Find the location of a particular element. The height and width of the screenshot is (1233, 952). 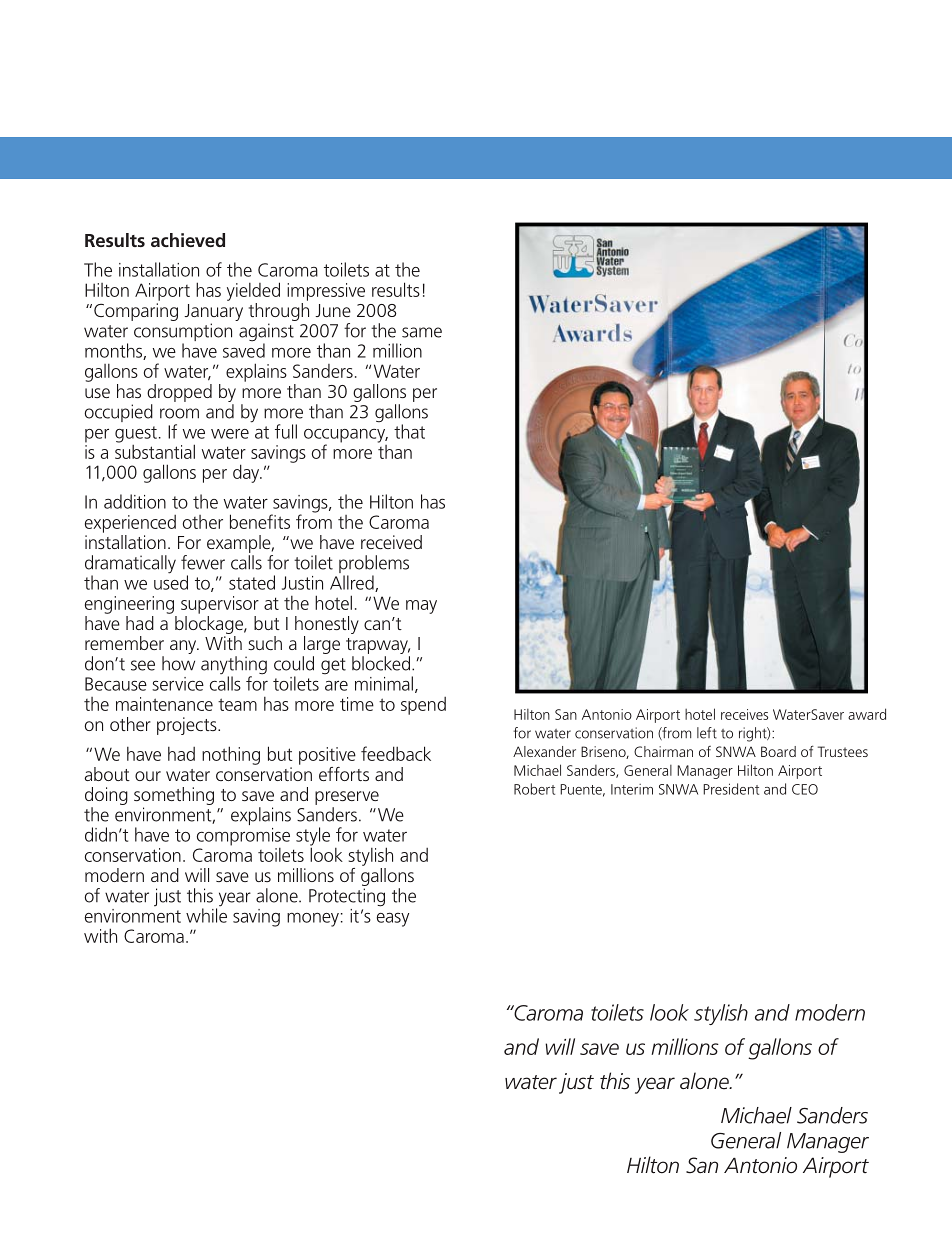

easy is located at coordinates (393, 920).
